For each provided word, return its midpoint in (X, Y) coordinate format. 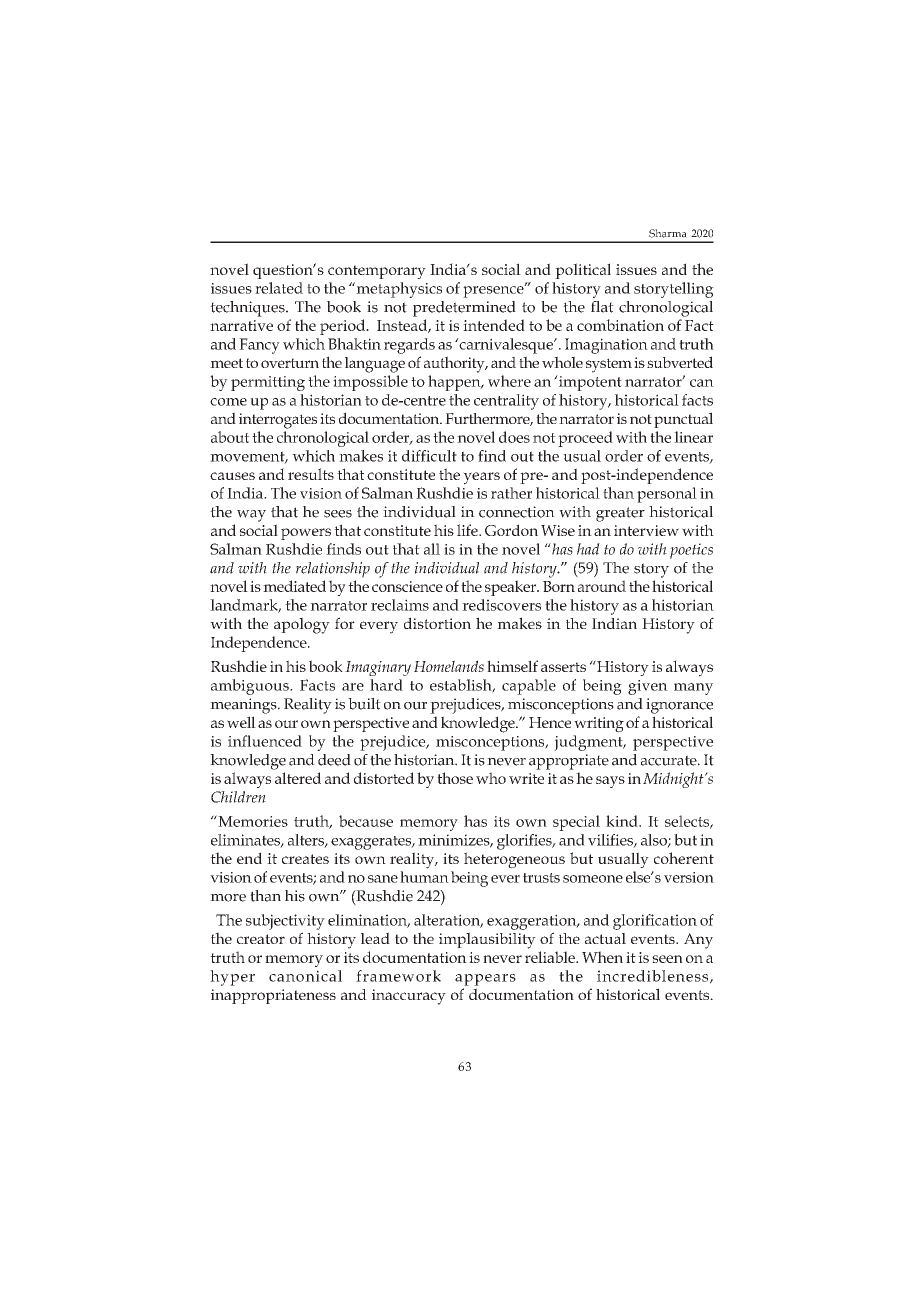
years (481, 478)
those (455, 778)
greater (620, 514)
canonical (305, 976)
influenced (265, 741)
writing (599, 725)
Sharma (668, 233)
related (279, 288)
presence (494, 291)
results (311, 474)
